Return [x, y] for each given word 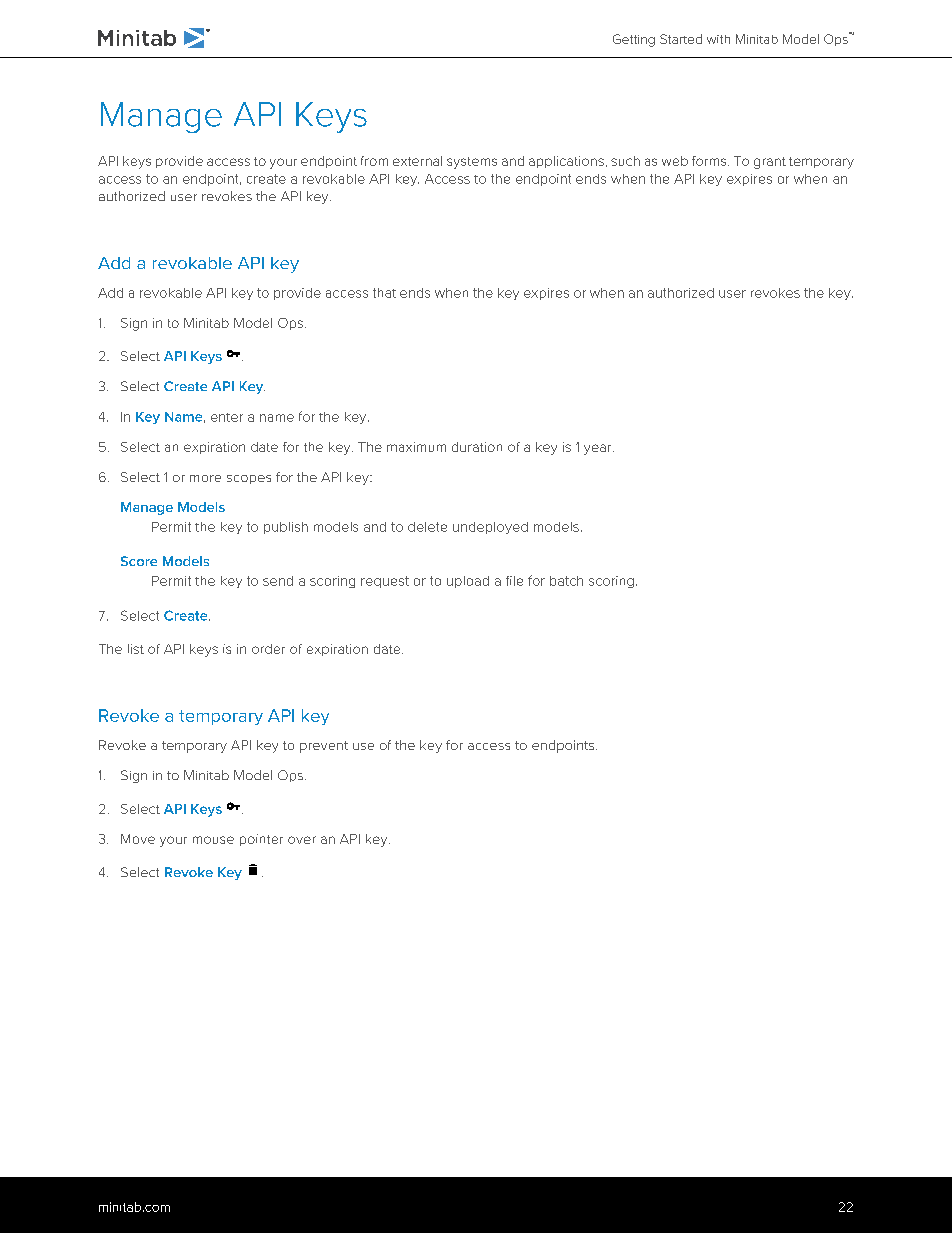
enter [227, 417]
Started [681, 39]
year [599, 449]
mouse [213, 840]
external [417, 161]
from [374, 161]
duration [477, 447]
